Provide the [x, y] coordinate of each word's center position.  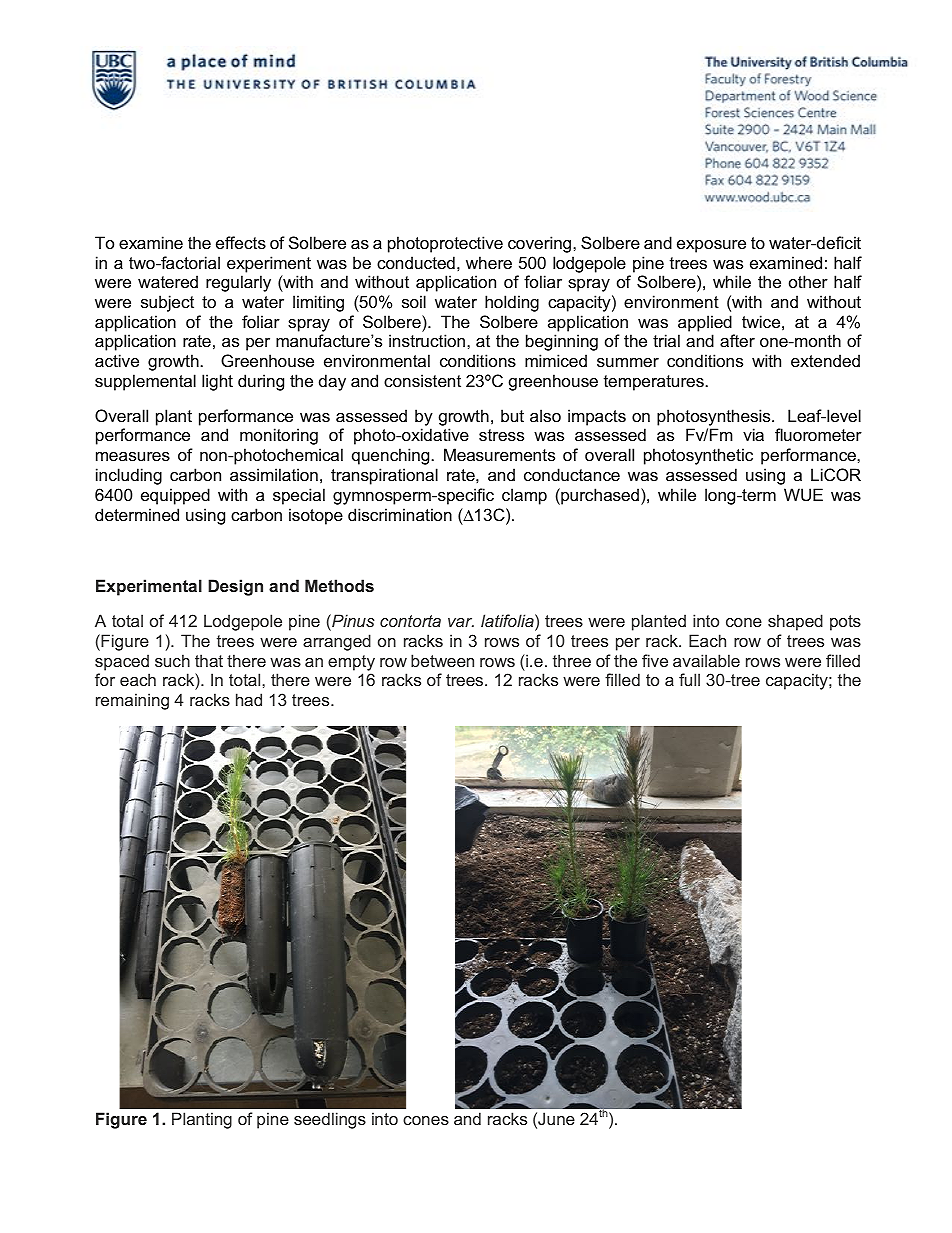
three [572, 660]
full [689, 679]
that [209, 660]
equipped [175, 496]
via [753, 434]
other [808, 281]
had [249, 699]
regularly [238, 283]
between [442, 660]
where [489, 262]
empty [351, 663]
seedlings [330, 1120]
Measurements [499, 454]
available [706, 660]
